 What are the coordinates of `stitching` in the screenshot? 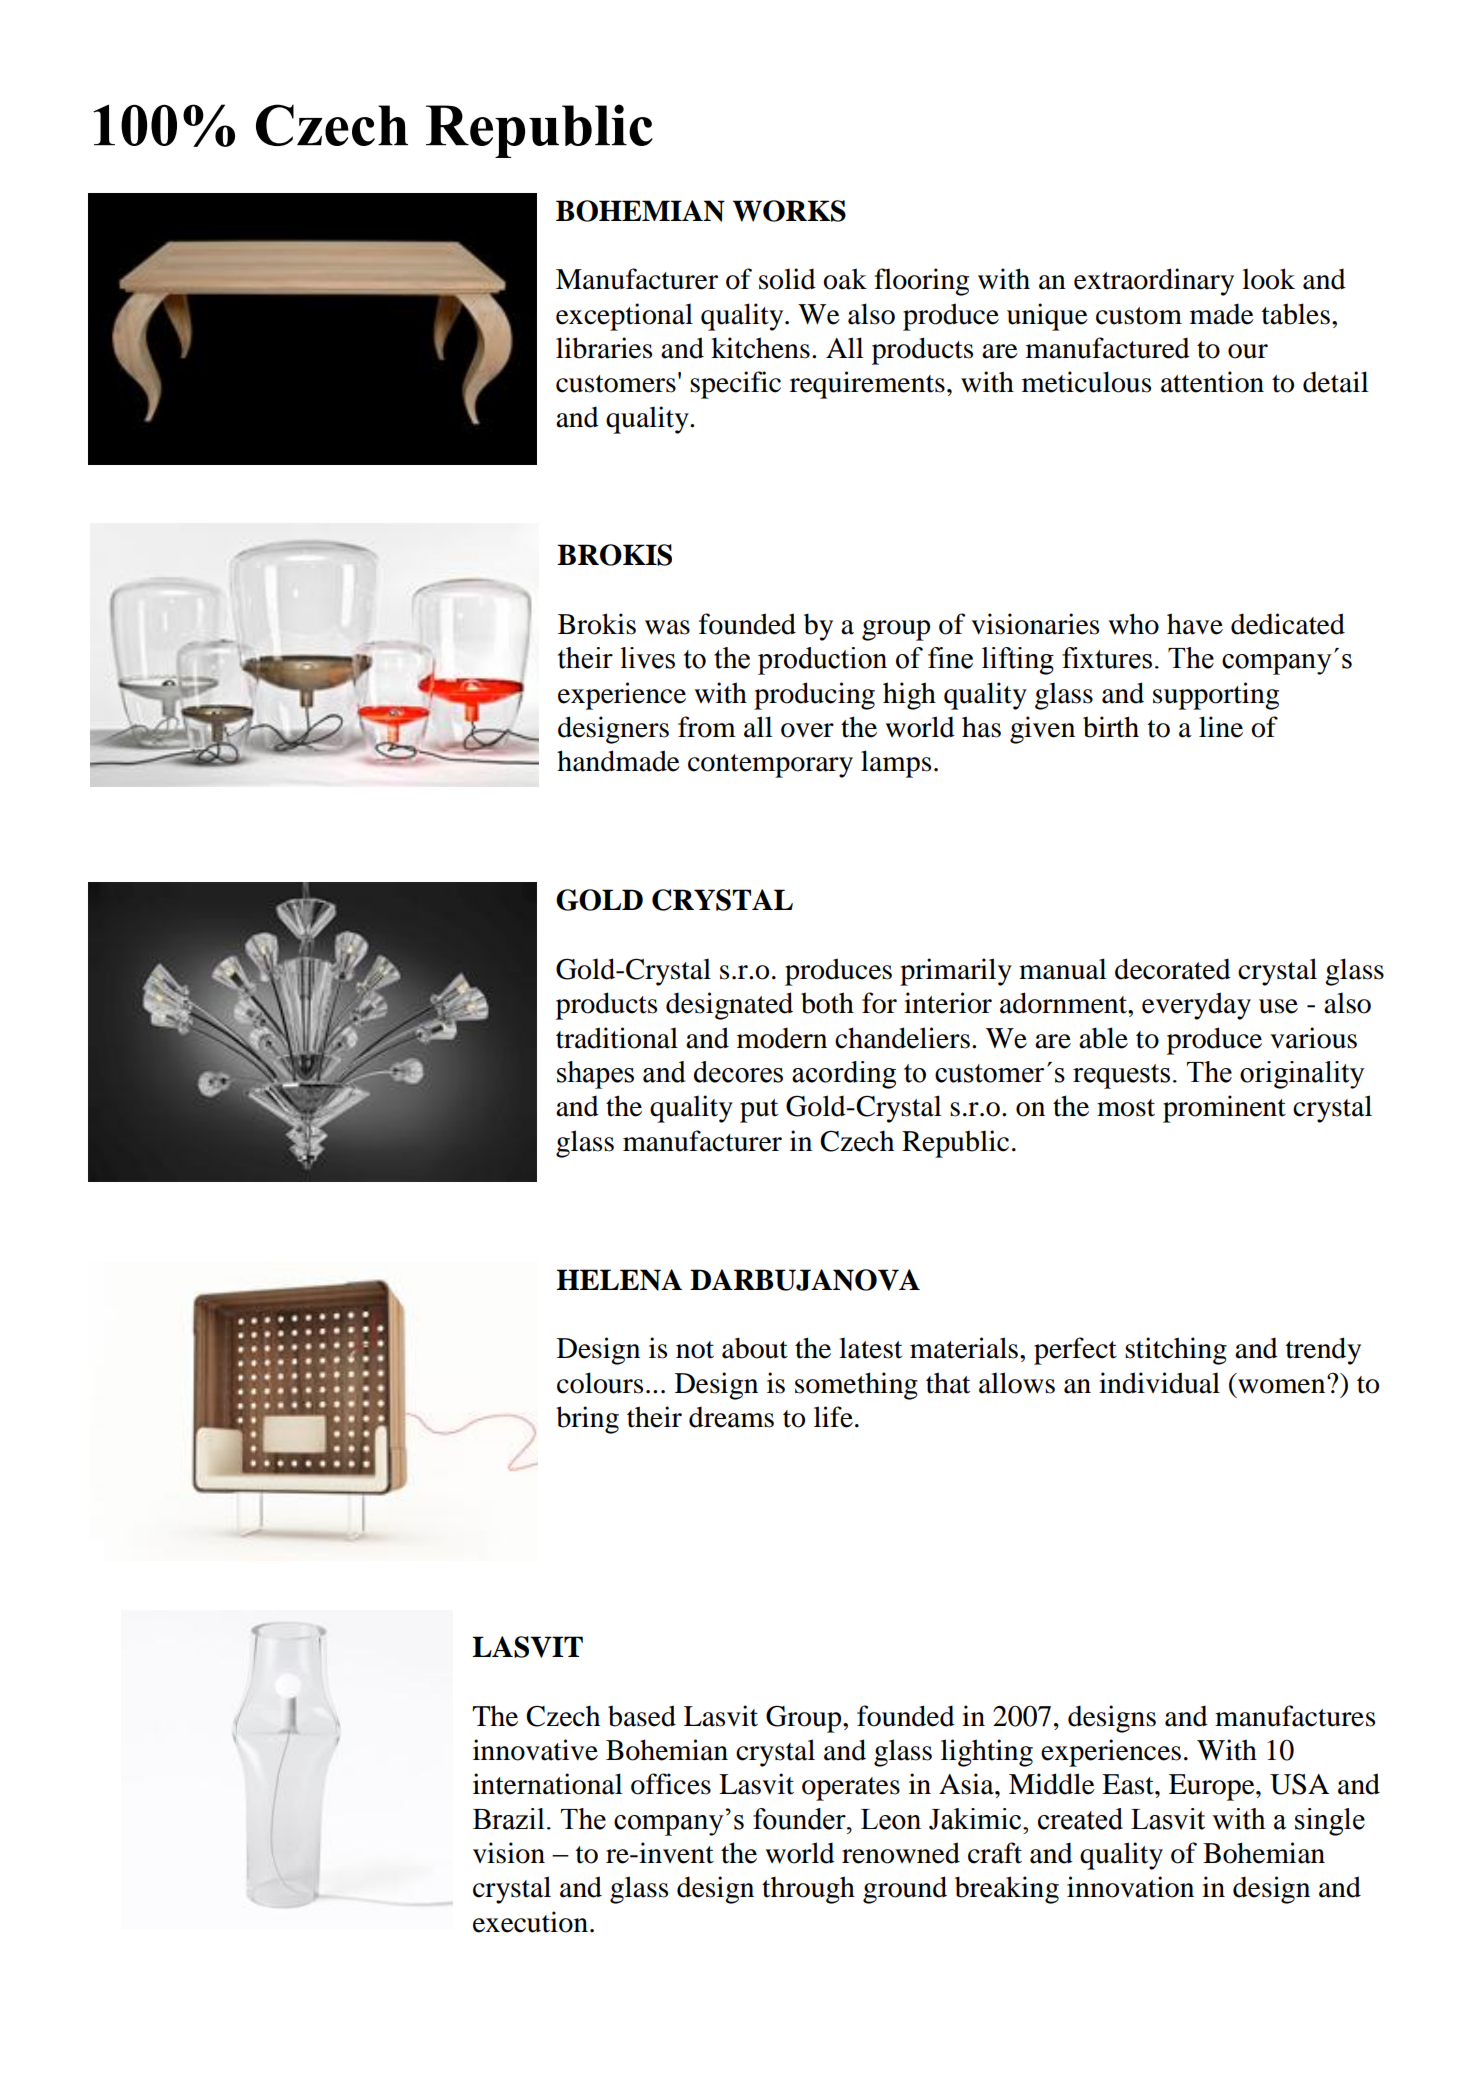 It's located at (1176, 1351).
